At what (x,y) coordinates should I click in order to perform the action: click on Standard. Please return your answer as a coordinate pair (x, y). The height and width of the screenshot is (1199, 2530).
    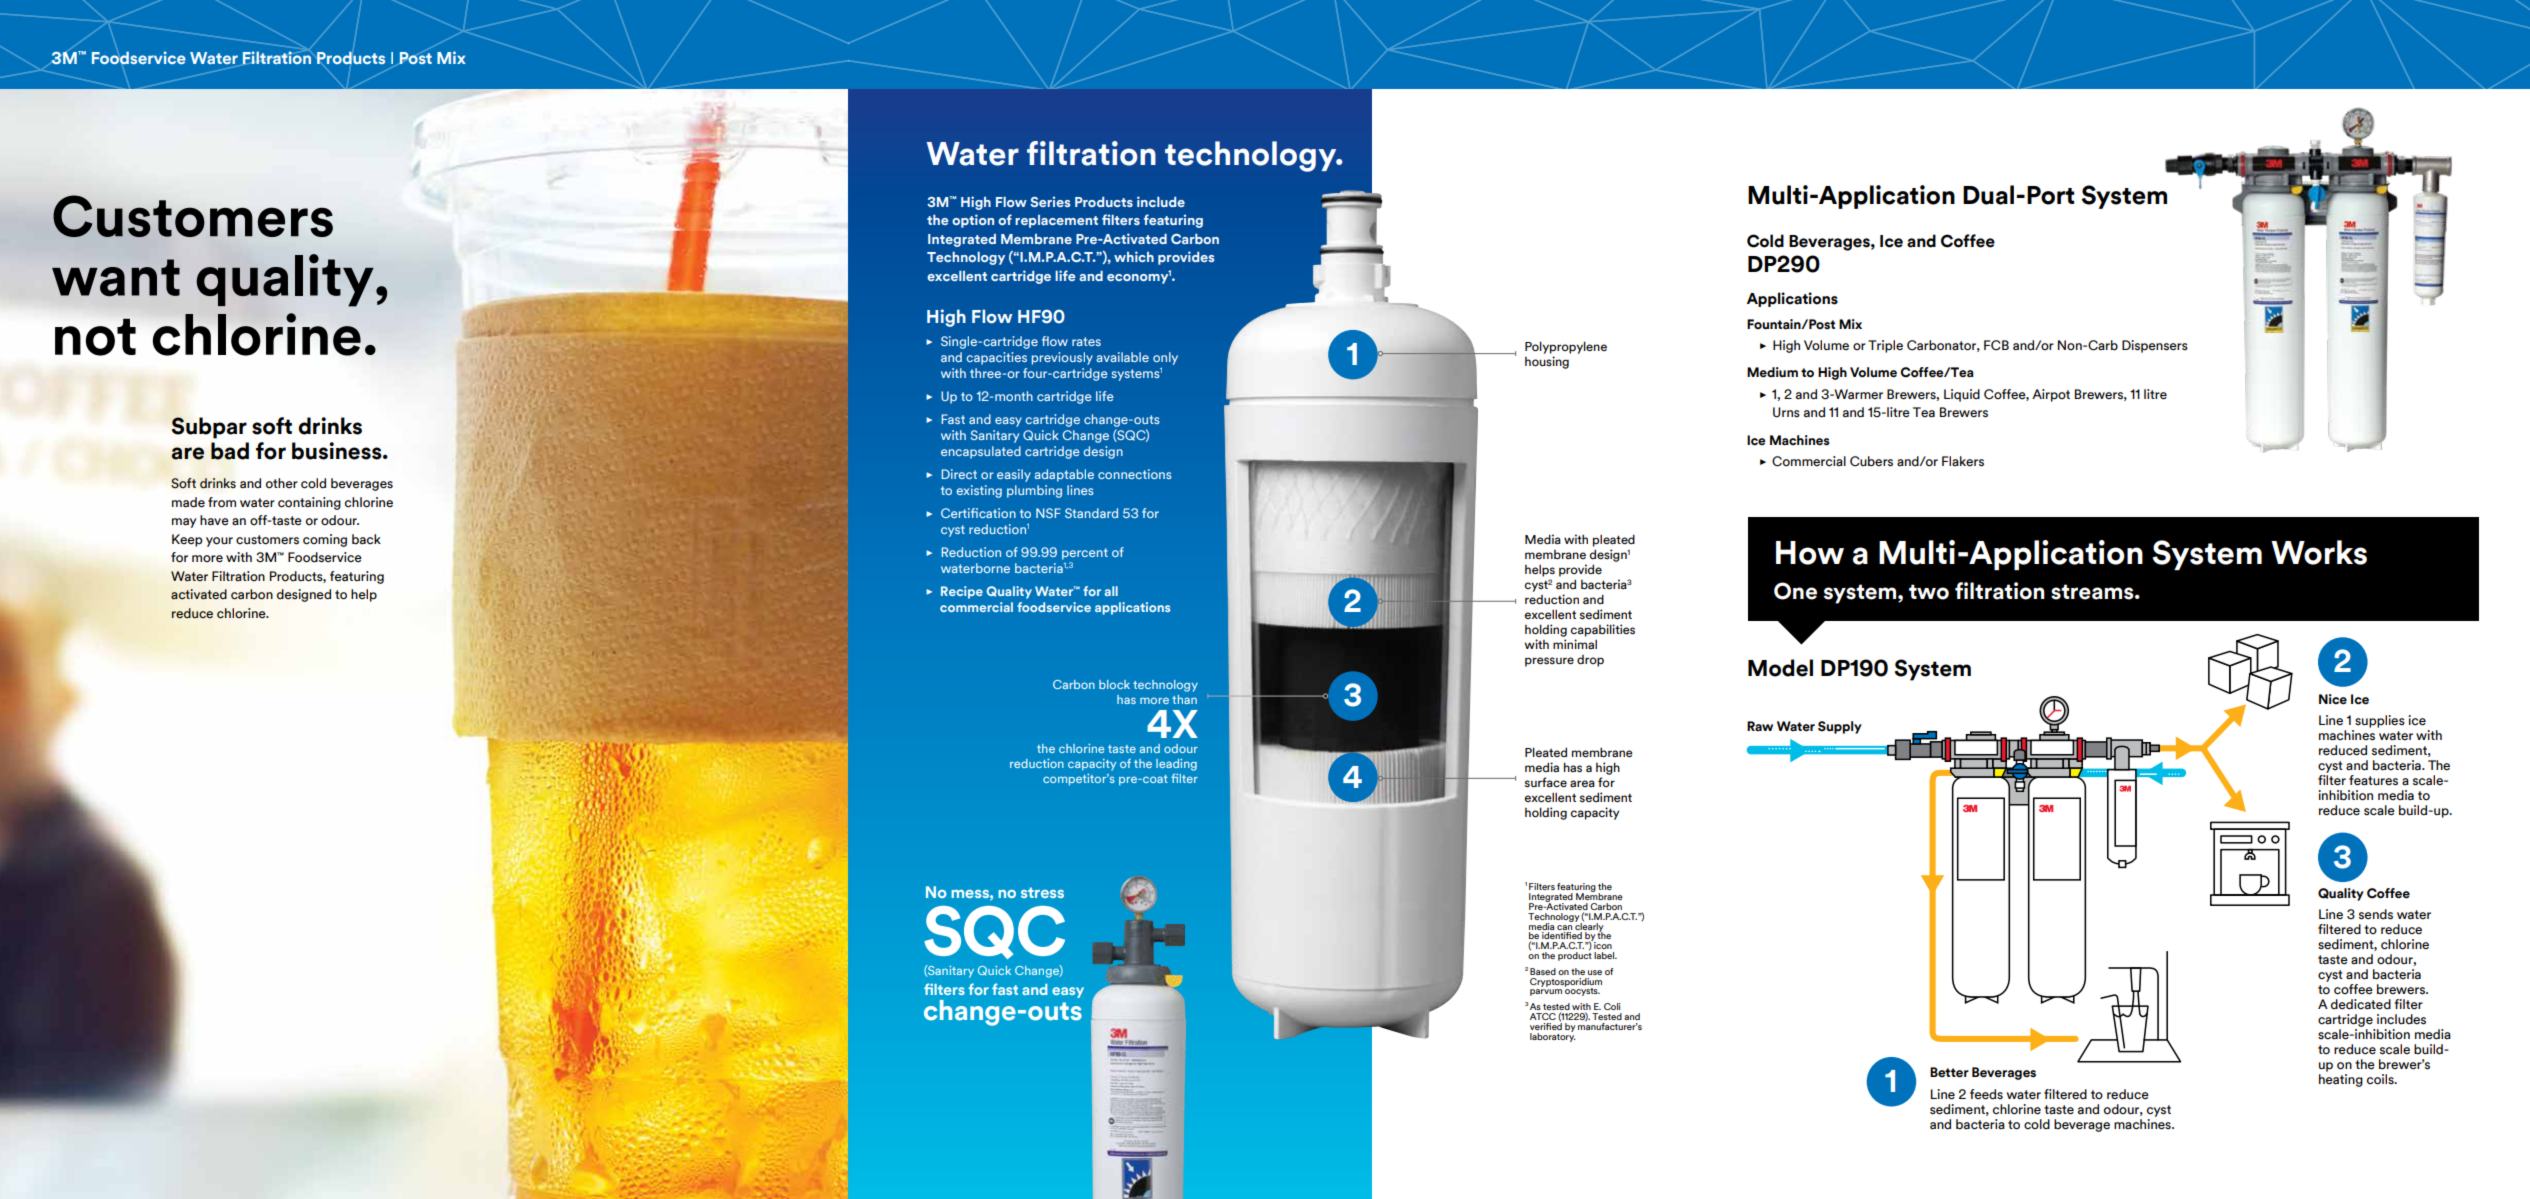
    Looking at the image, I should click on (1091, 513).
